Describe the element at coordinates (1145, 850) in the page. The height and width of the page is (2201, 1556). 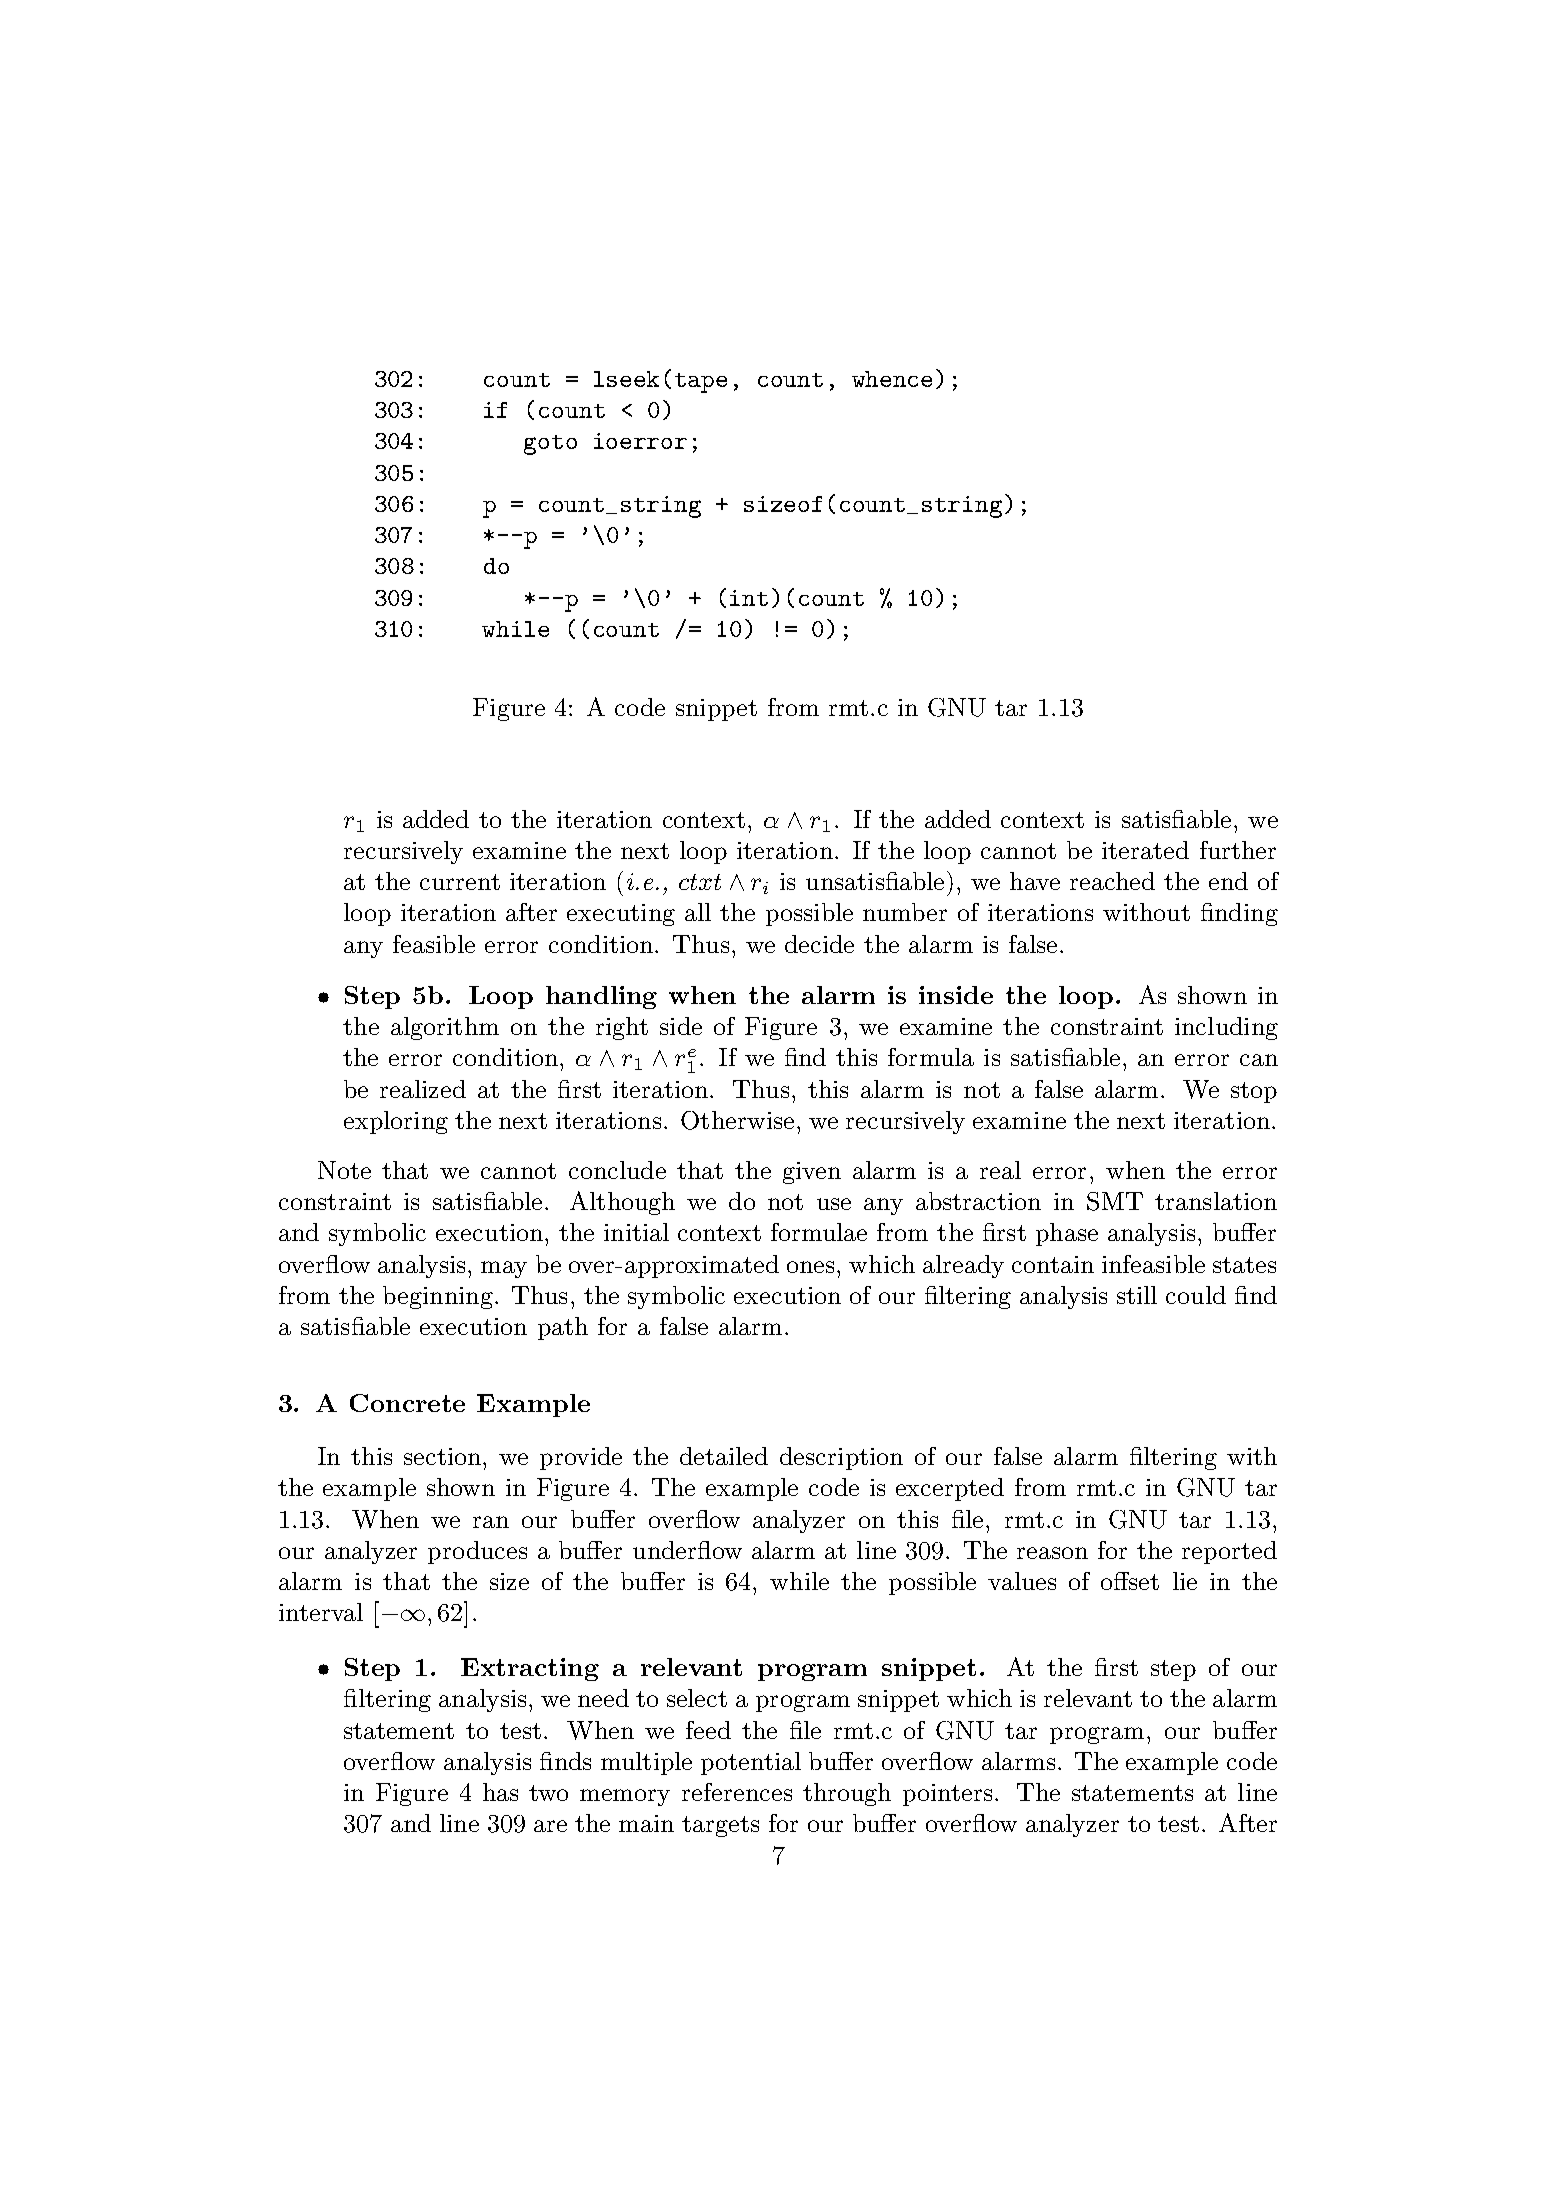
I see `iterated` at that location.
